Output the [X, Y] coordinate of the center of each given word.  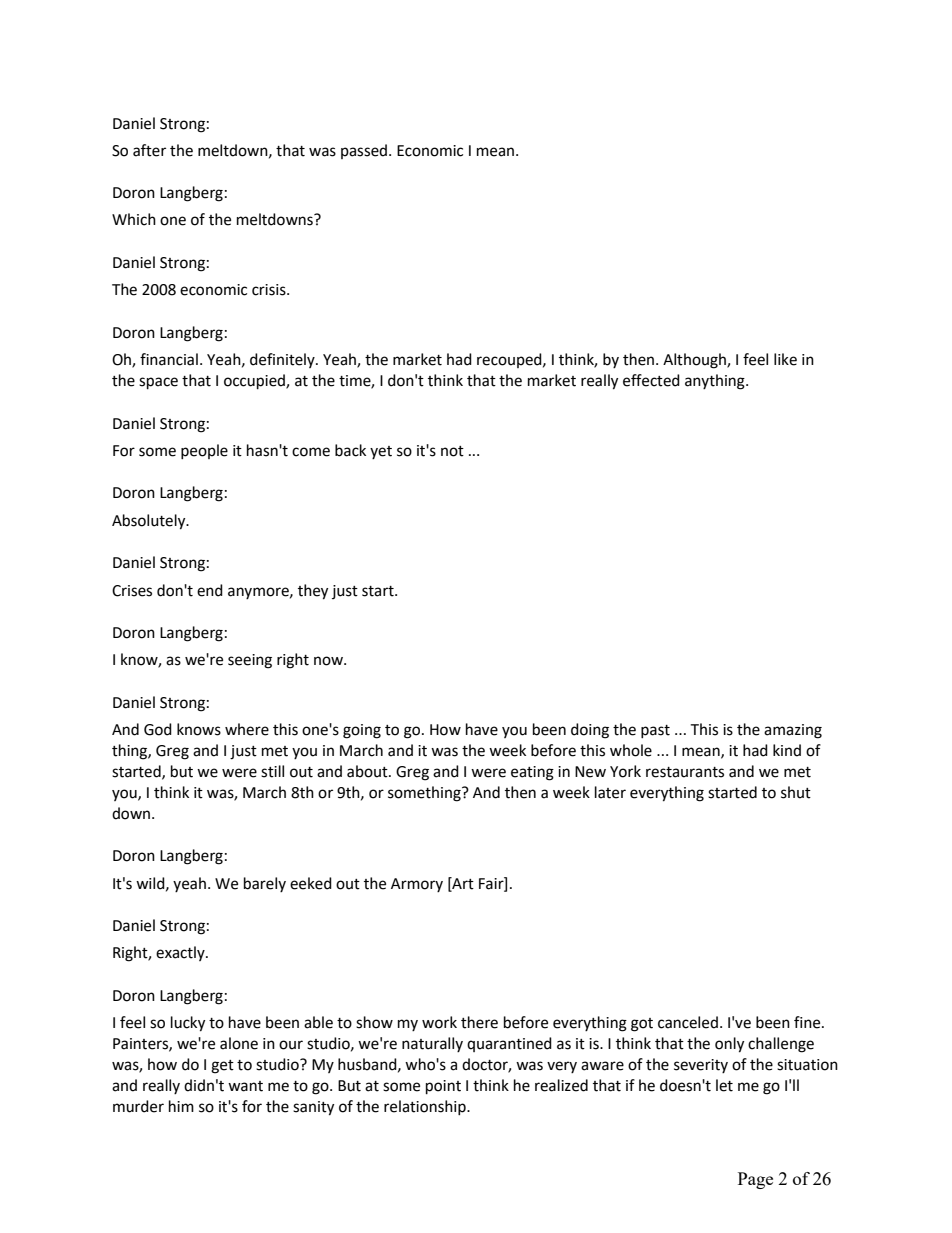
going [362, 731]
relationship [426, 1107]
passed [364, 151]
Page [755, 1180]
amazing [793, 731]
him [181, 1106]
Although [695, 361]
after [149, 150]
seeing [250, 661]
